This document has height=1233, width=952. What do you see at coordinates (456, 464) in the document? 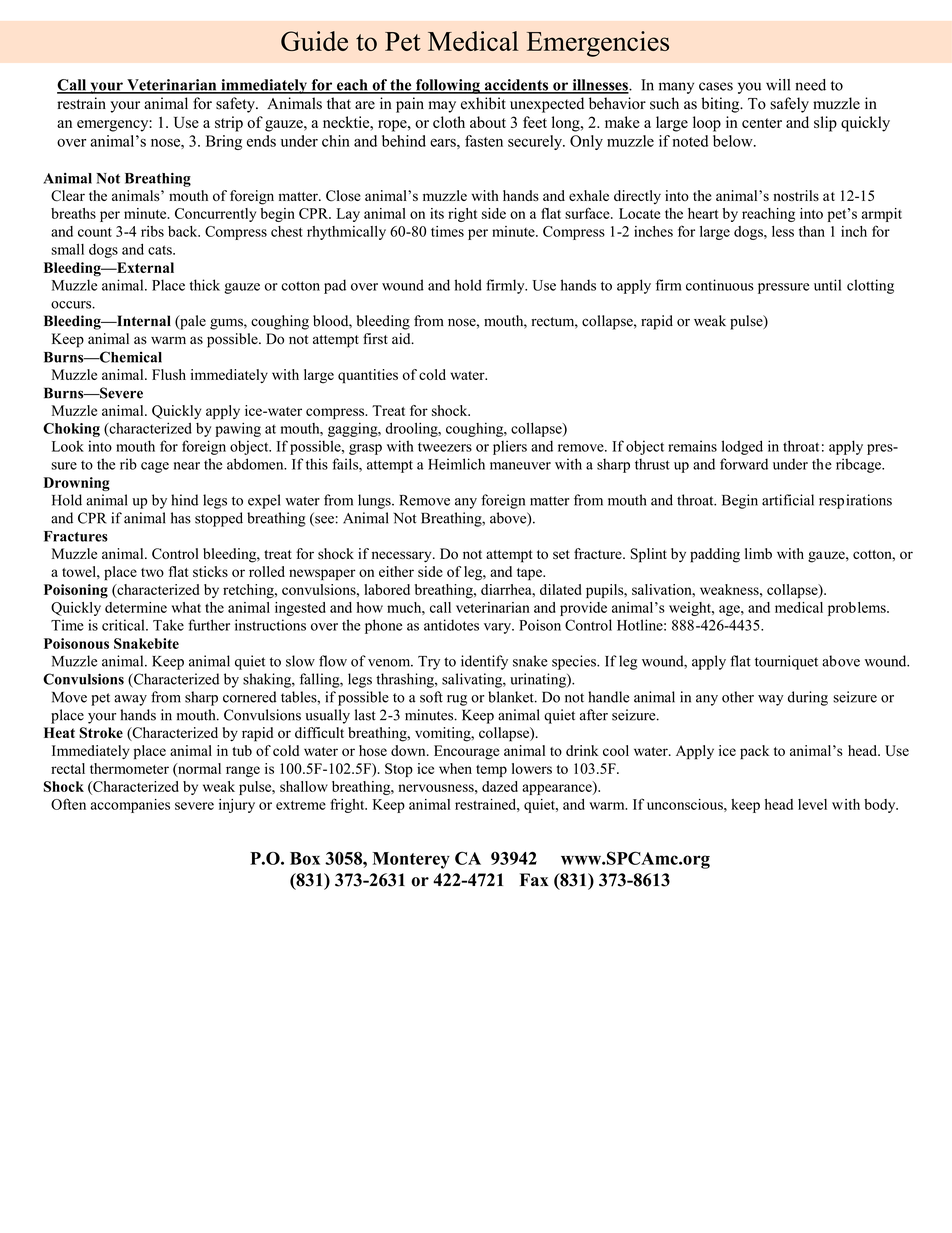
I see `Heimlich` at bounding box center [456, 464].
